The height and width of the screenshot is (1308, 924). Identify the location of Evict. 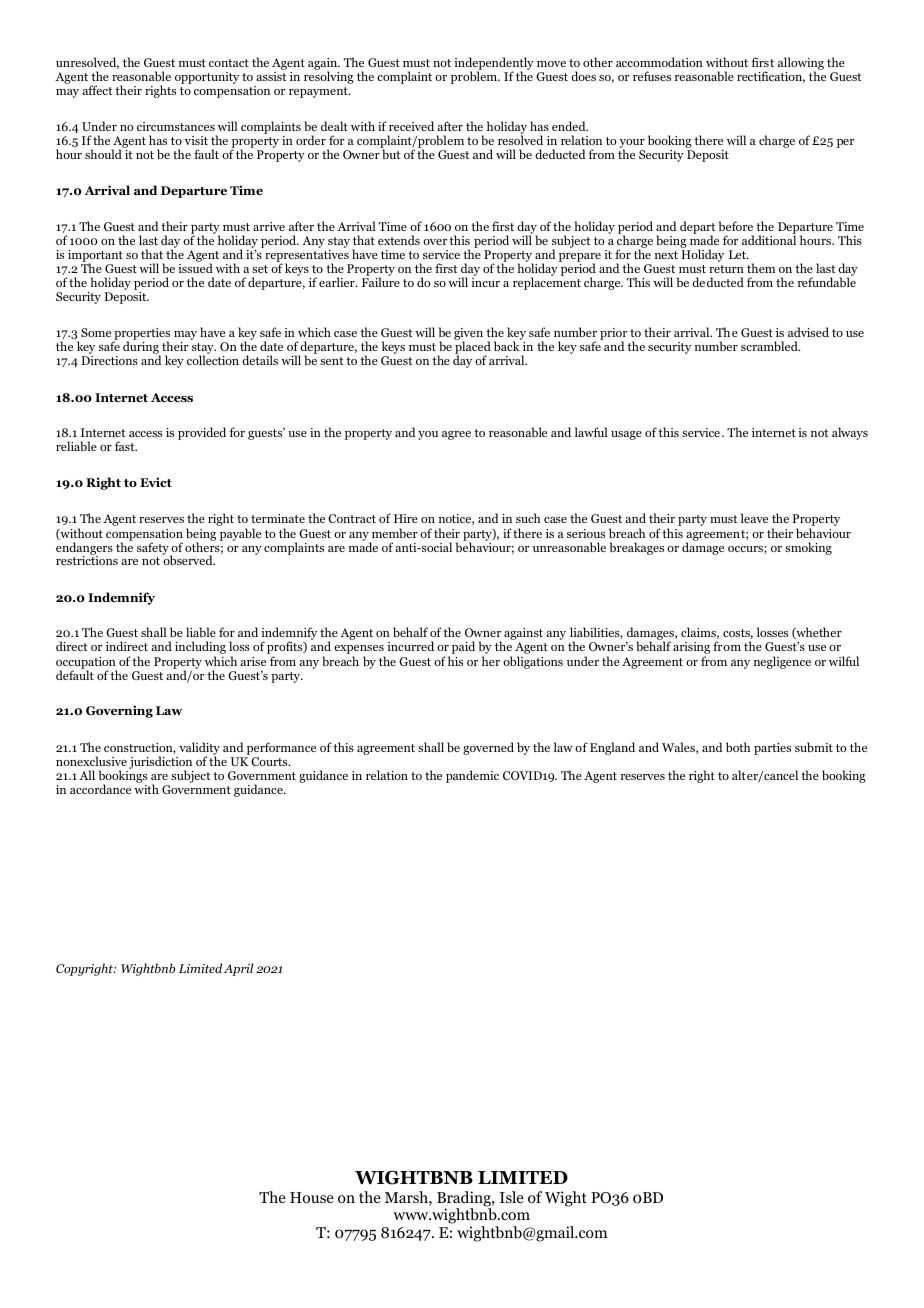
(156, 482).
